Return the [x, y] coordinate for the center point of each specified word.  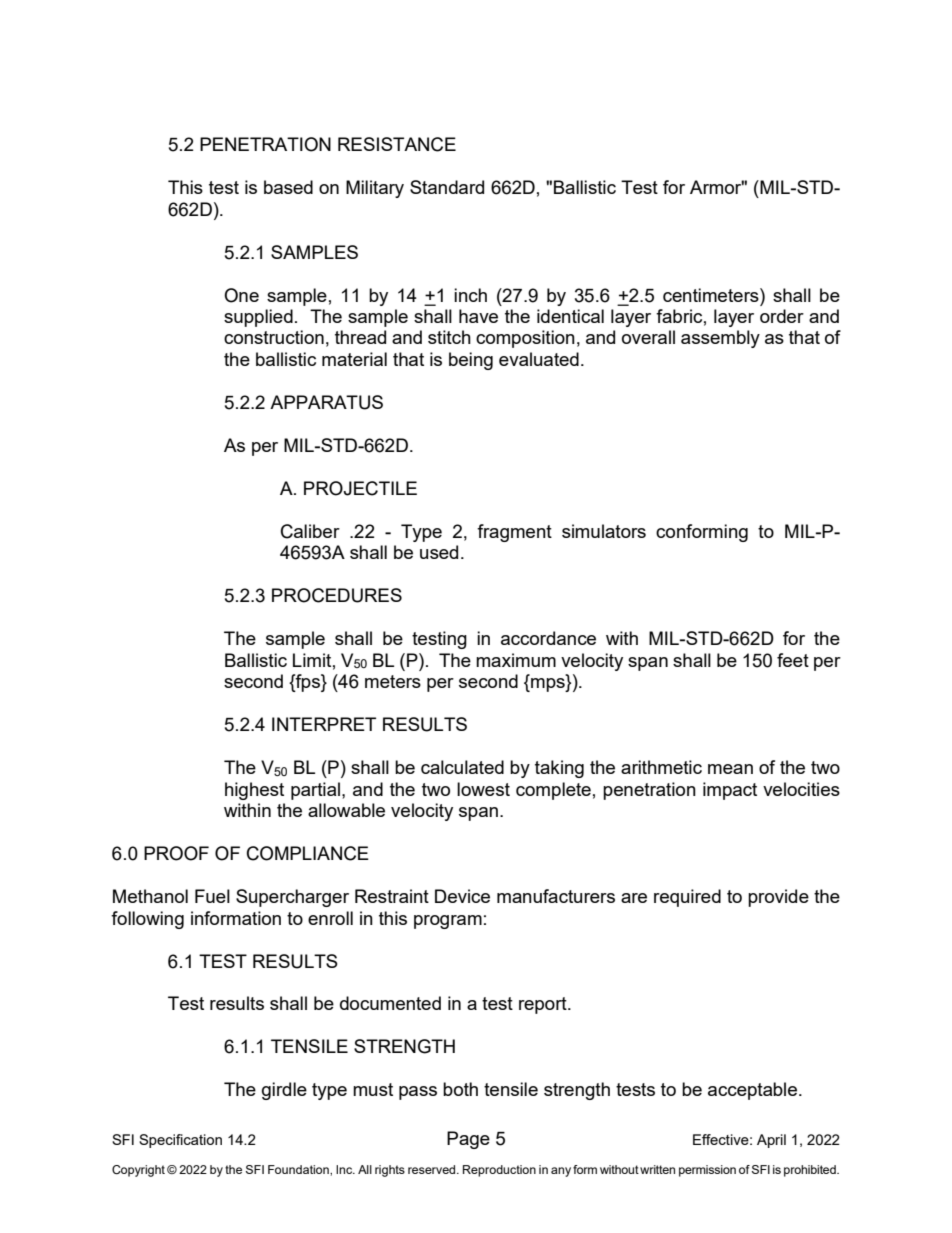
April [771, 1141]
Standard [447, 187]
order [782, 316]
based [288, 187]
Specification [180, 1141]
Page [468, 1140]
